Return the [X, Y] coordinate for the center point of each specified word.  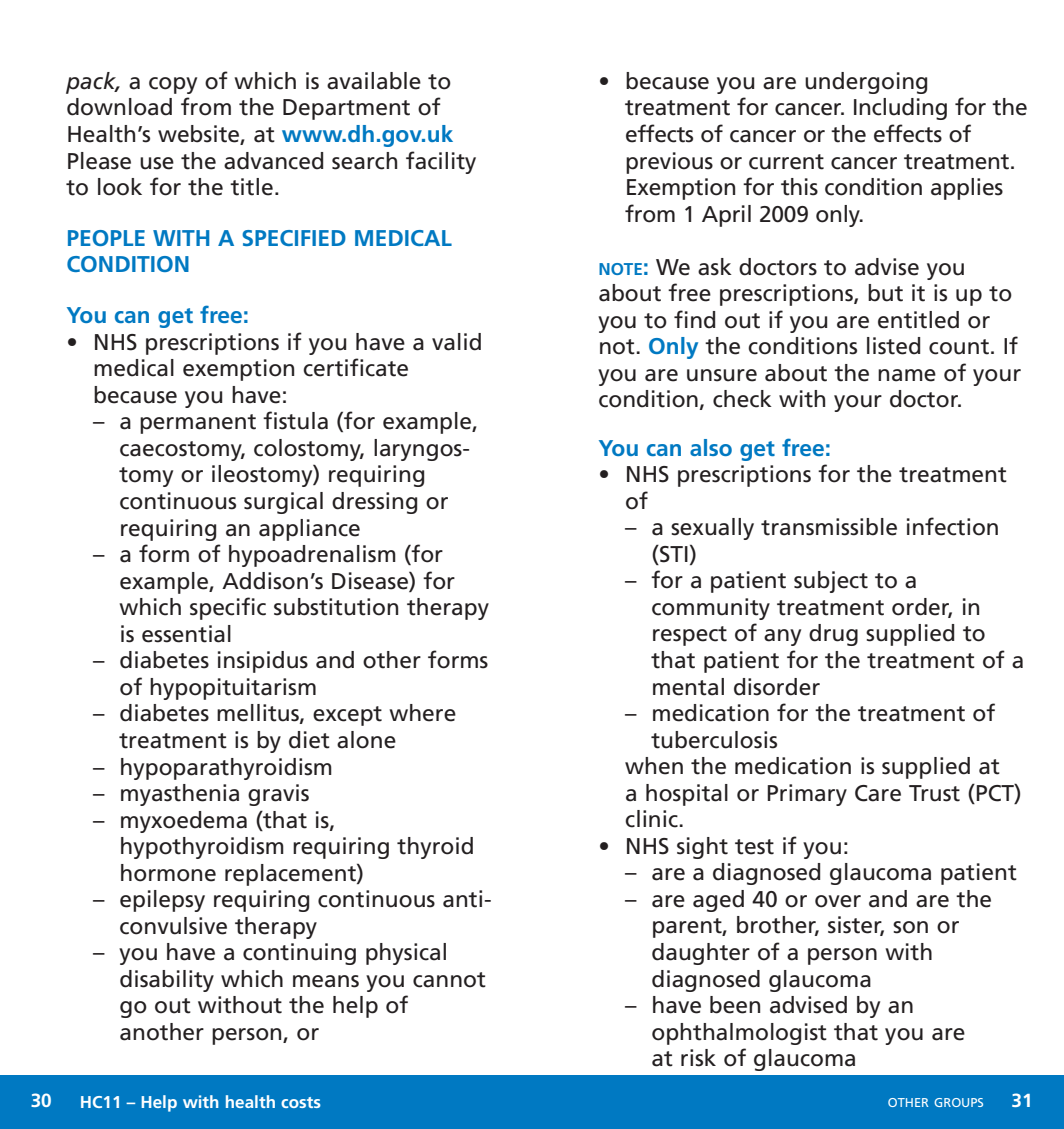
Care [878, 793]
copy [173, 85]
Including [900, 109]
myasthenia [180, 795]
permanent [198, 424]
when [654, 766]
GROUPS [958, 1102]
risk [698, 1058]
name [907, 375]
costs [301, 1102]
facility [441, 162]
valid [456, 342]
